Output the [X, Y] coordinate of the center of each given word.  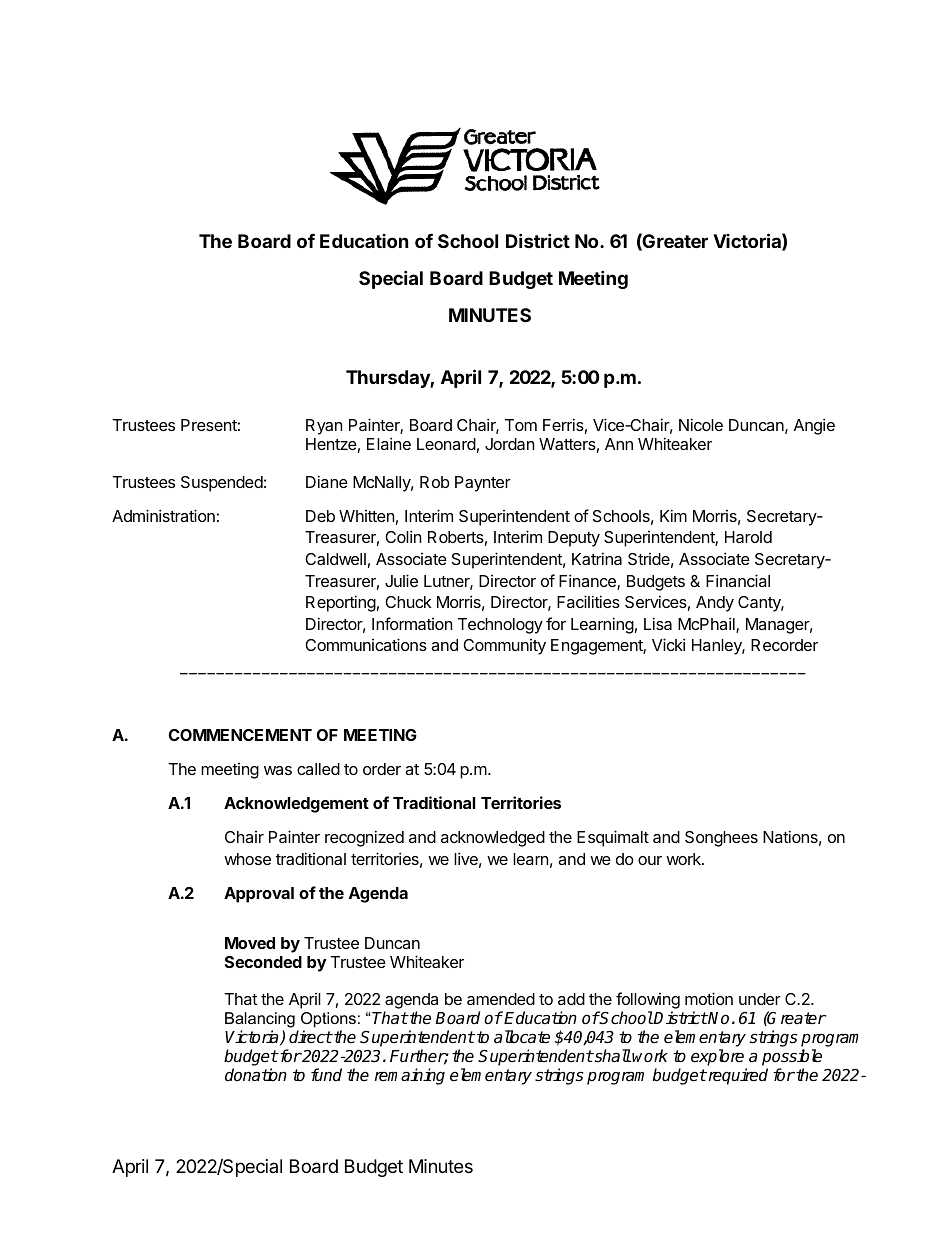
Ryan [324, 427]
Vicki [668, 644]
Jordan [509, 444]
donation [256, 1075]
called [318, 769]
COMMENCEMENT [240, 735]
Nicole [701, 424]
